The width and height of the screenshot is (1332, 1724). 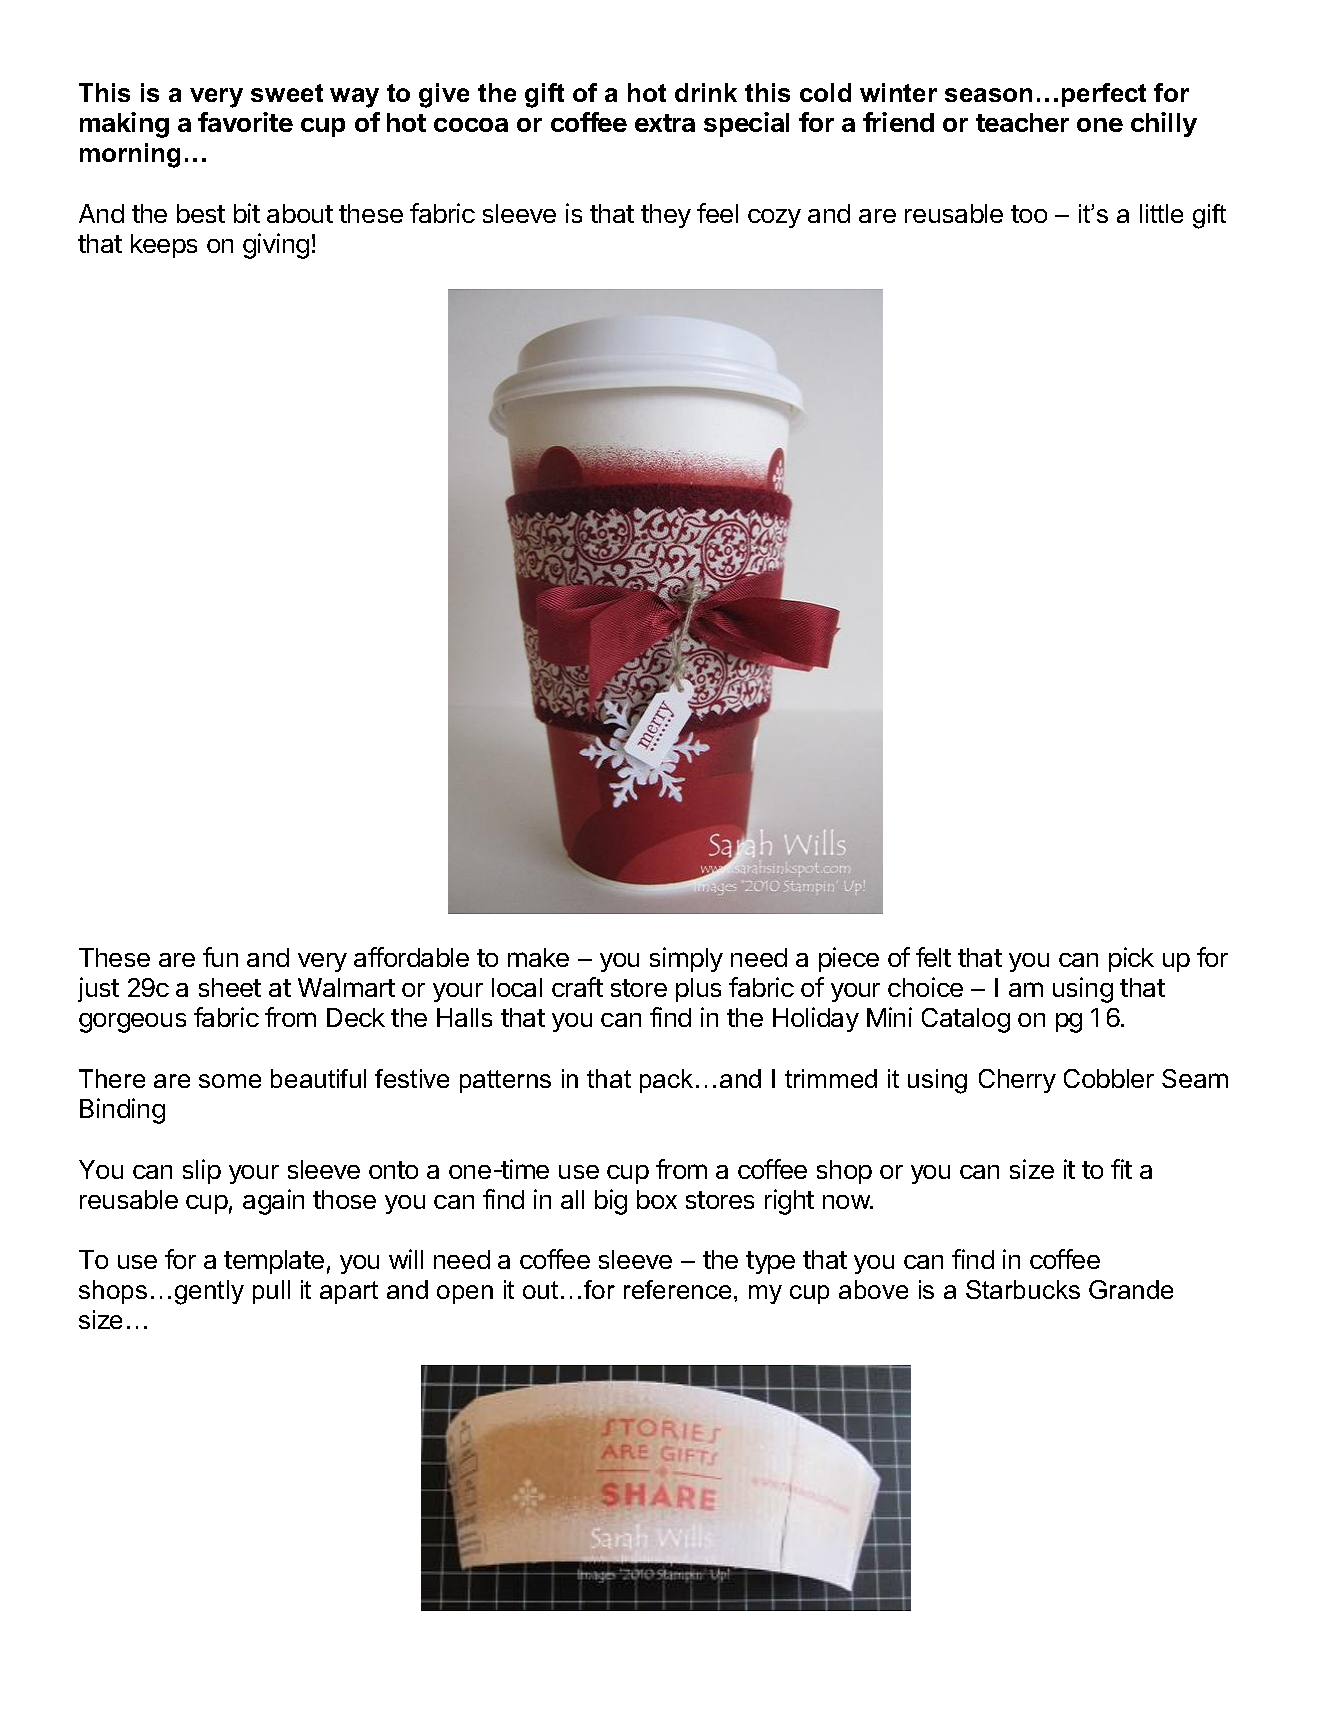 What do you see at coordinates (686, 959) in the screenshot?
I see `simply` at bounding box center [686, 959].
